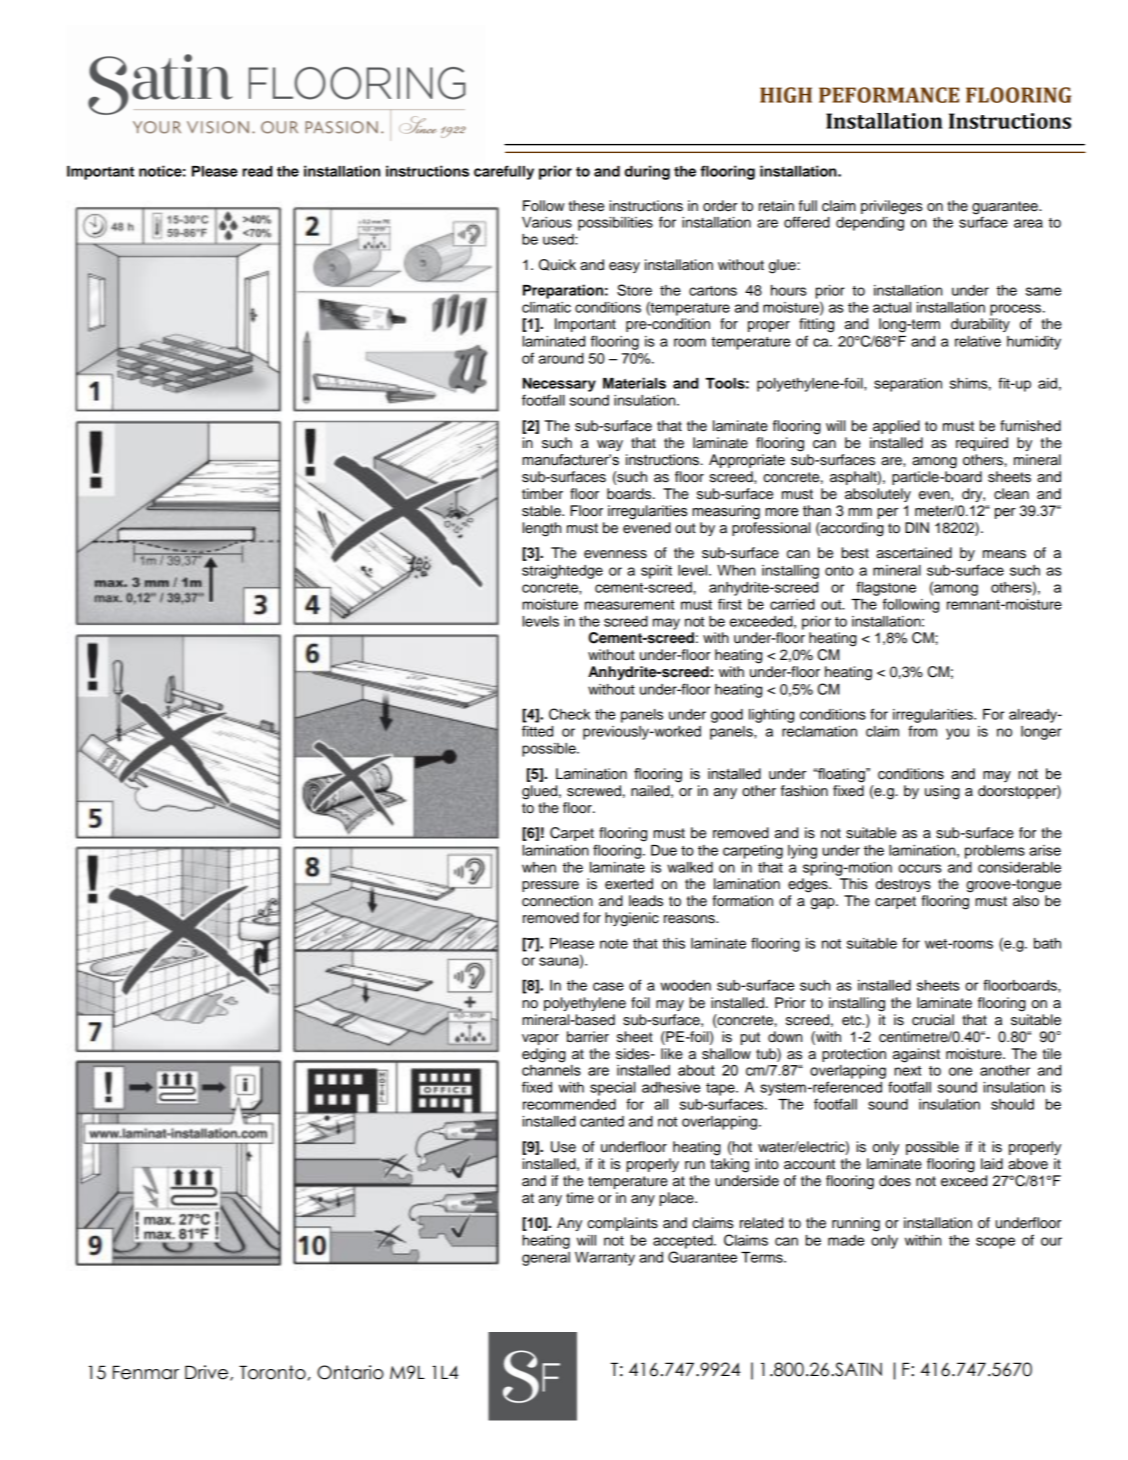 Image resolution: width=1128 pixels, height=1460 pixels. Describe the element at coordinates (891, 207) in the screenshot. I see `privileges` at that location.
